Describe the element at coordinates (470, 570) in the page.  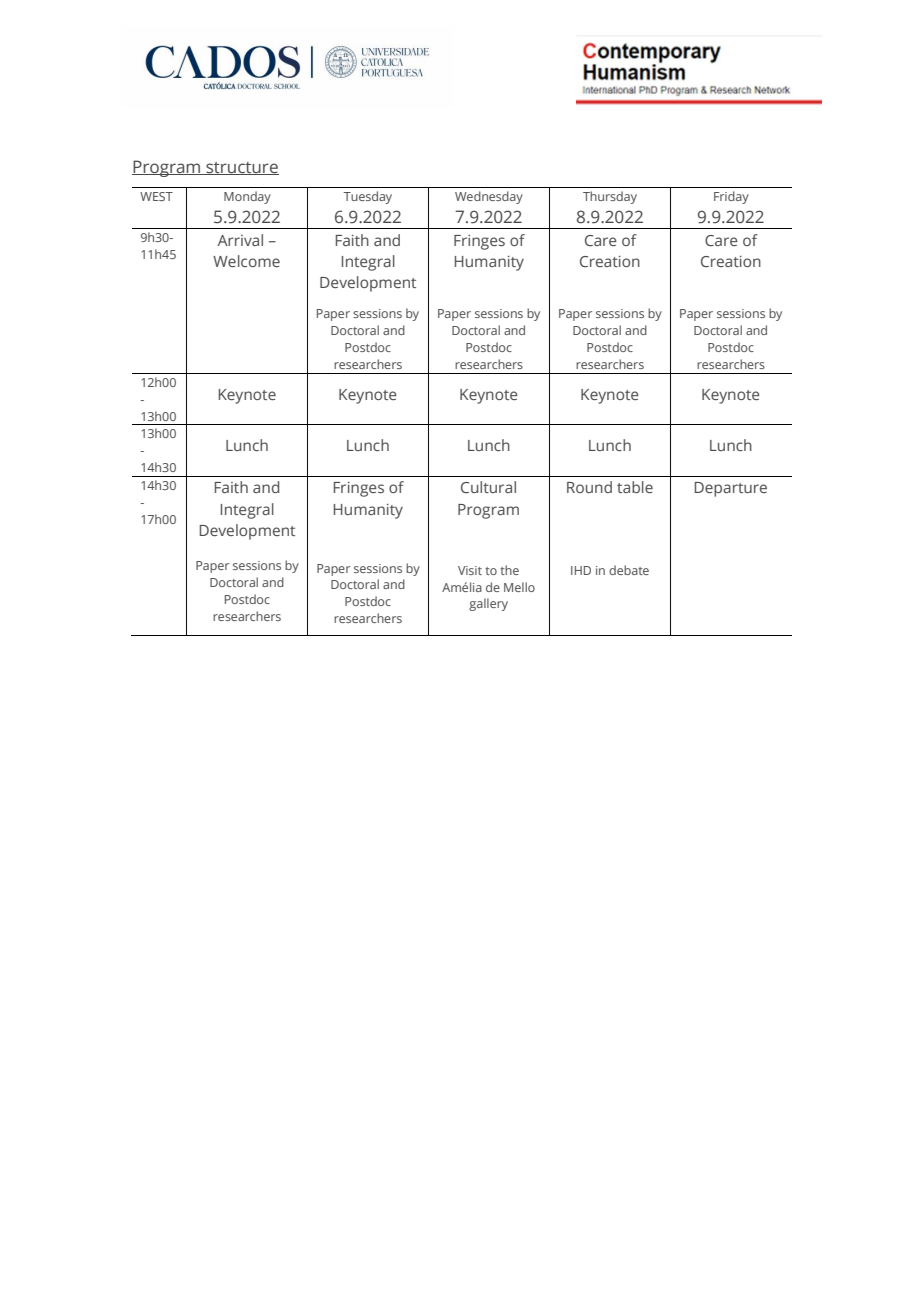
I see `Visit` at that location.
